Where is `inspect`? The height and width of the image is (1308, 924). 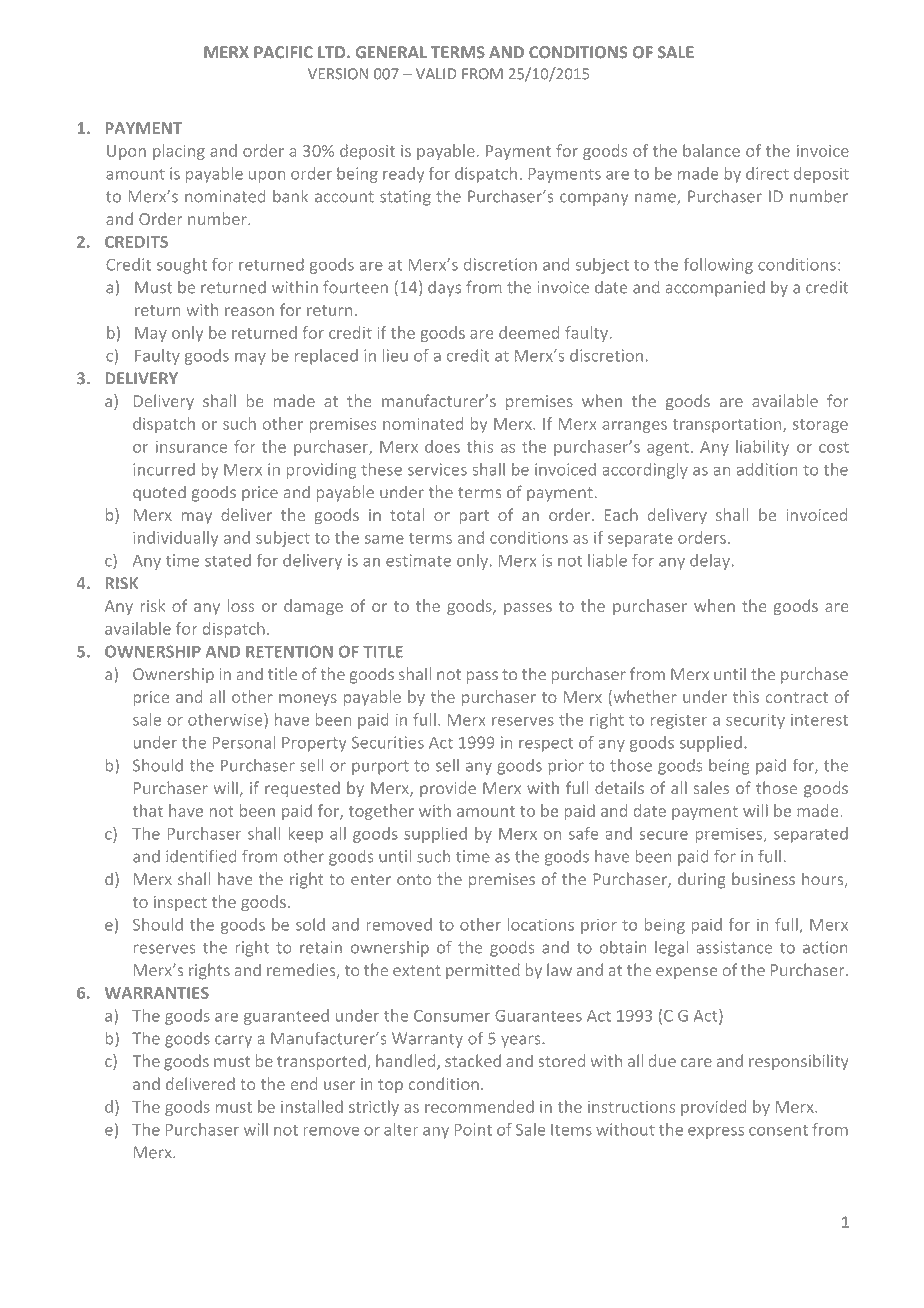 inspect is located at coordinates (180, 903).
